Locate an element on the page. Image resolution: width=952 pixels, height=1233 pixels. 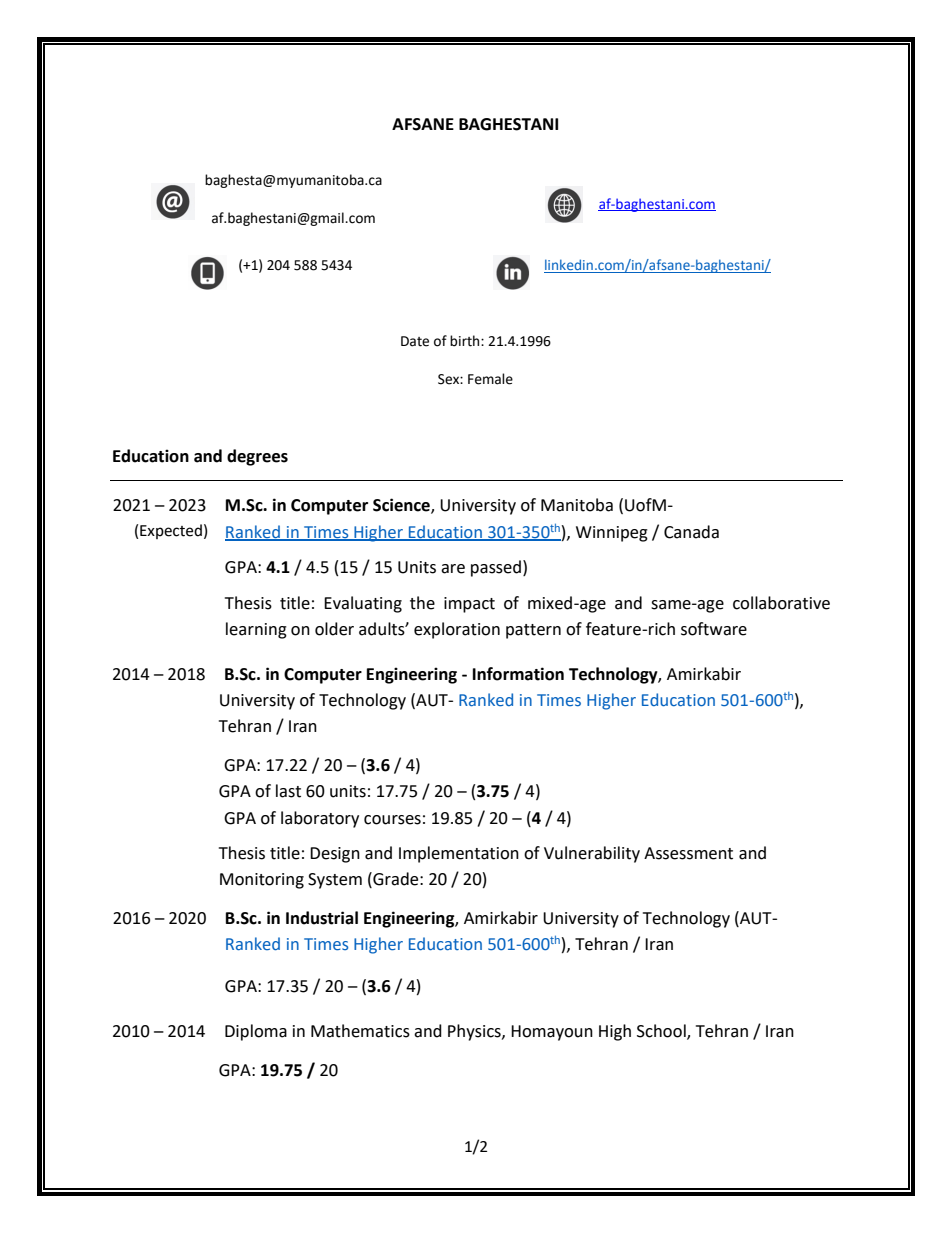
Design is located at coordinates (335, 855).
